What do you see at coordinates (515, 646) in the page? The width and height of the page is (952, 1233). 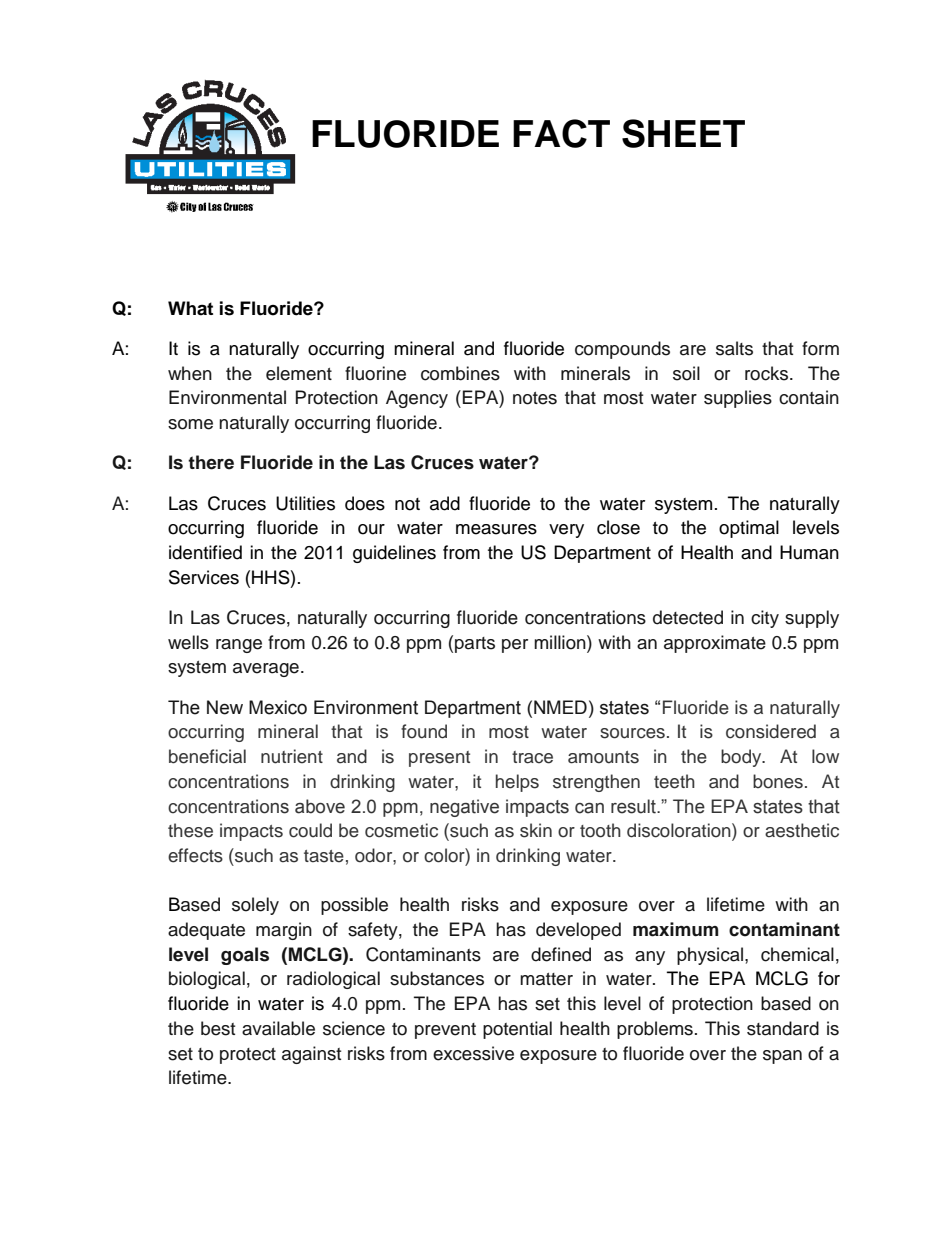 I see `per` at bounding box center [515, 646].
